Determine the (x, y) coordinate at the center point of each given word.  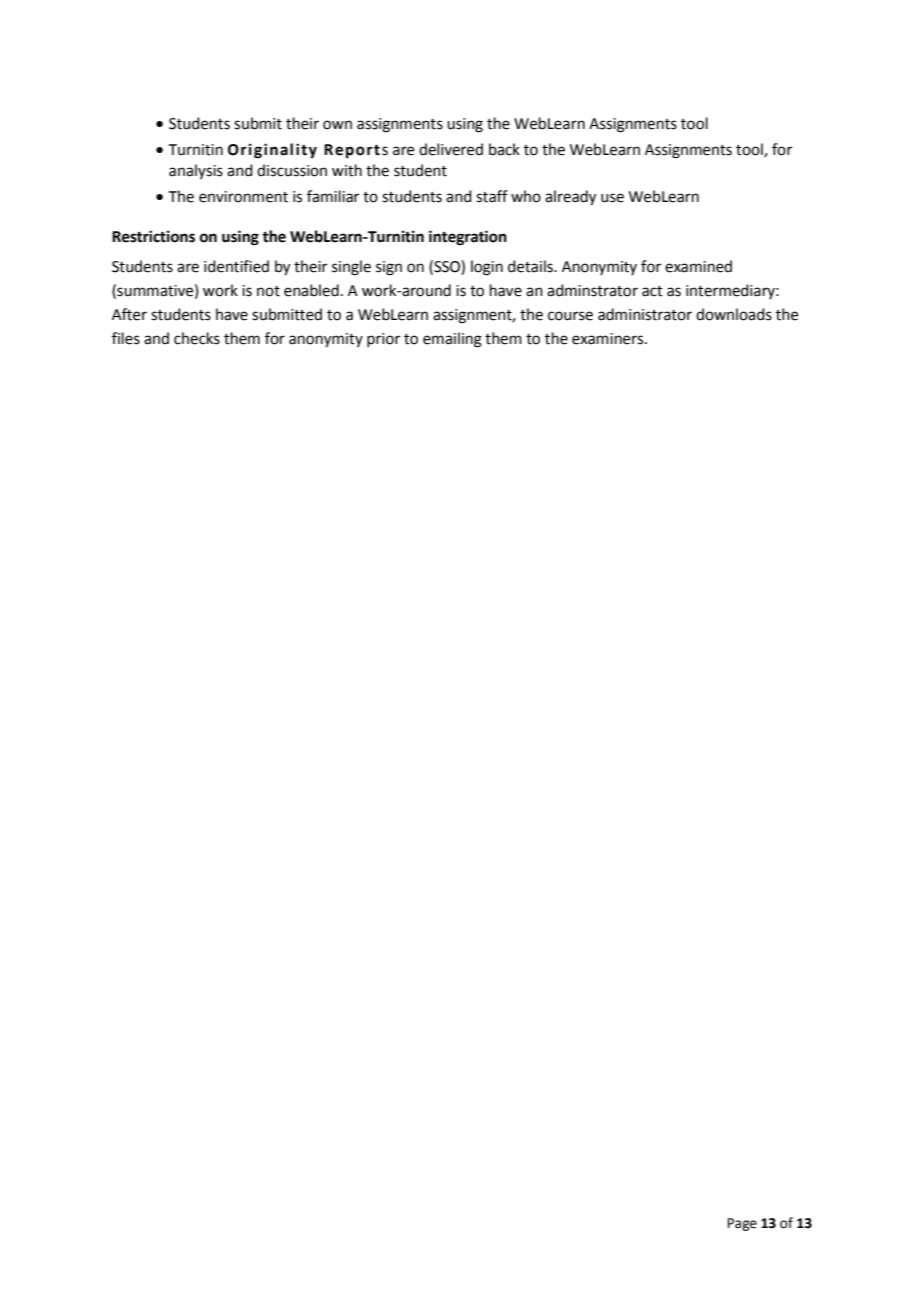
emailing (452, 340)
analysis (196, 171)
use (612, 198)
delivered (451, 149)
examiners (609, 339)
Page (742, 1224)
